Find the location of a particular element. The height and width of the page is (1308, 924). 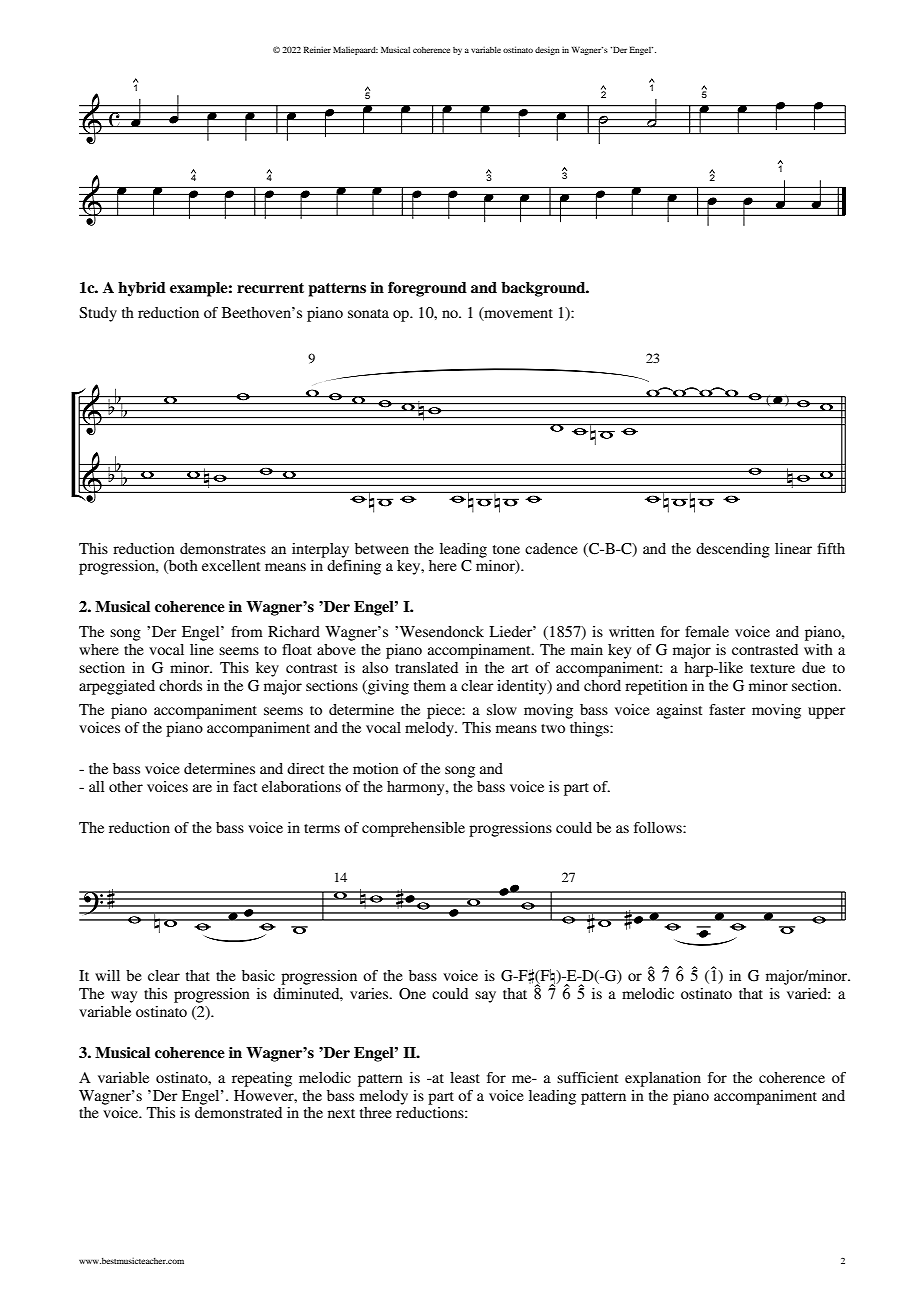

demonstrated is located at coordinates (238, 1112).
